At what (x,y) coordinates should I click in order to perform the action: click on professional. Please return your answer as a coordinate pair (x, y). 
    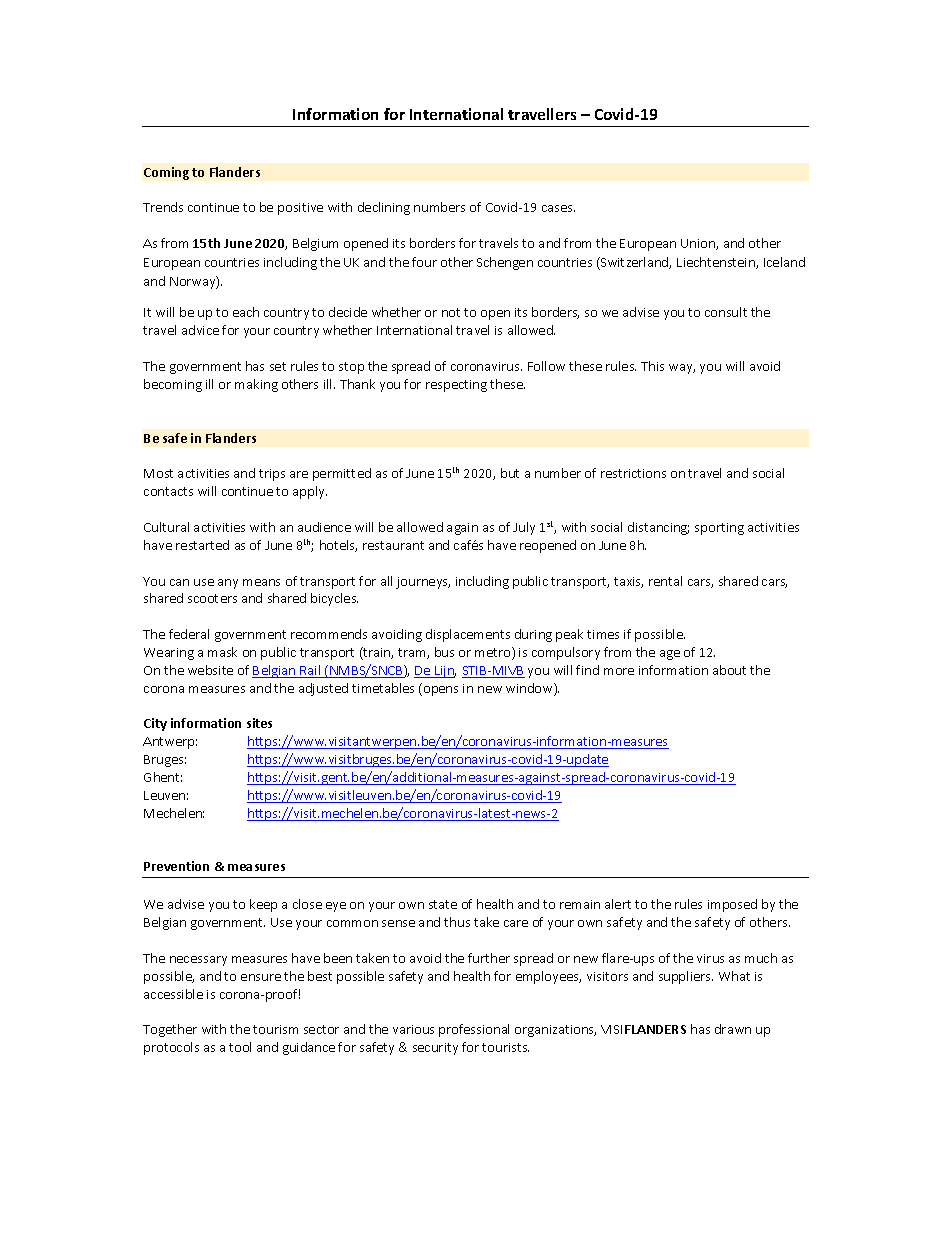
    Looking at the image, I should click on (474, 1030).
